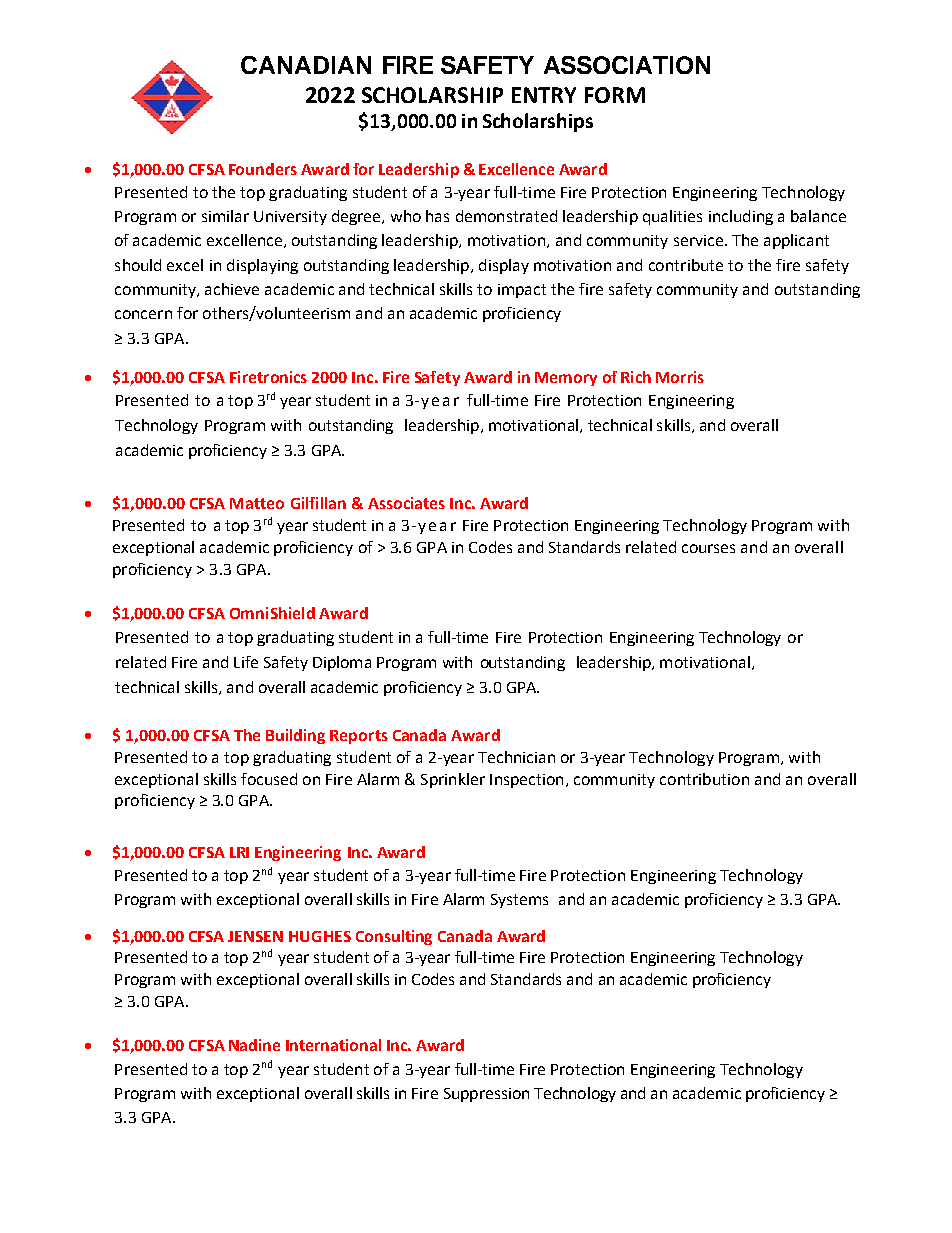 The height and width of the page is (1233, 952). Describe the element at coordinates (406, 503) in the page. I see `Associates` at that location.
